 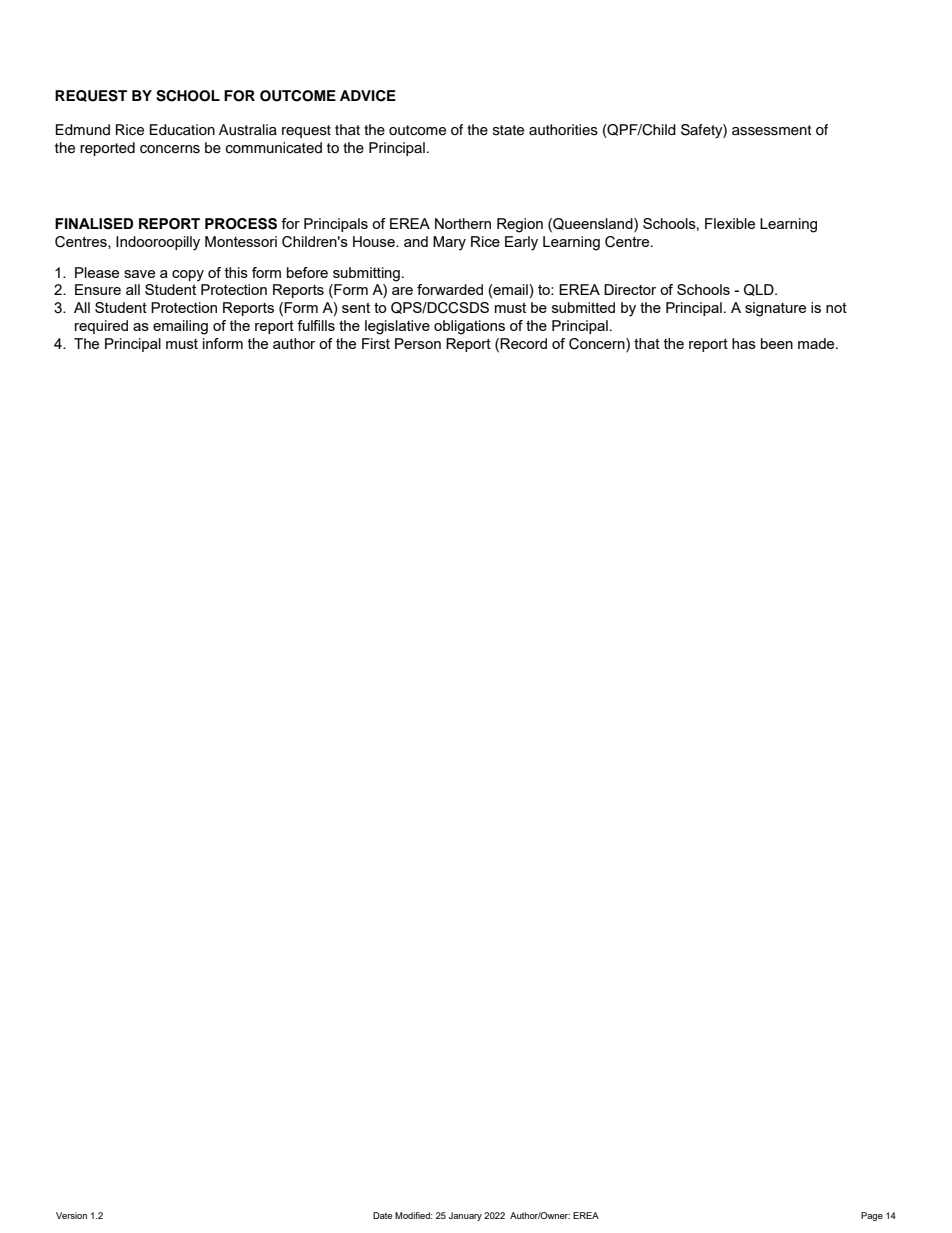 What do you see at coordinates (777, 343) in the screenshot?
I see `been` at bounding box center [777, 343].
